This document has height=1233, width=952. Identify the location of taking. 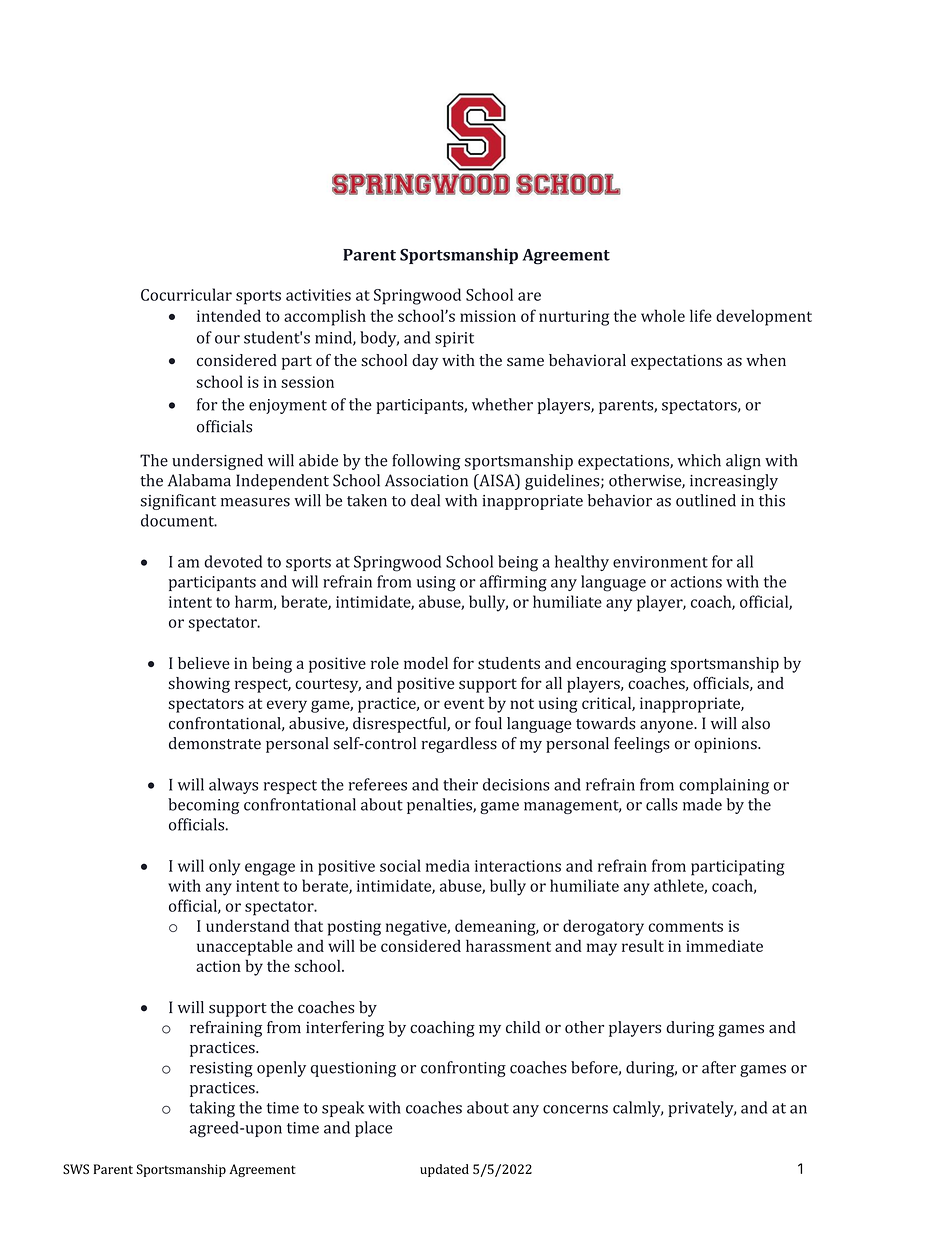
(212, 1109).
